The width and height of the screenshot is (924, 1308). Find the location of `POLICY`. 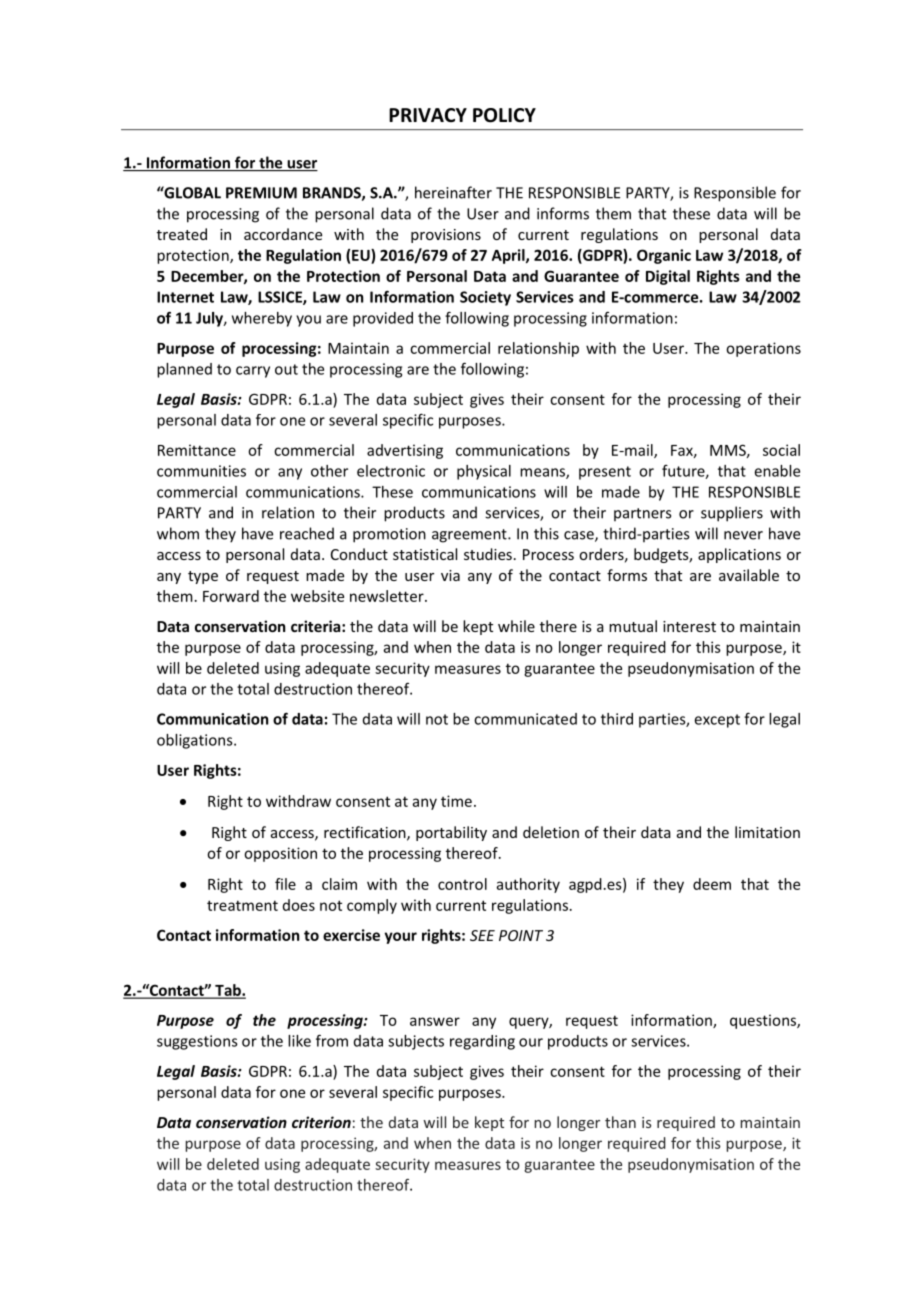

POLICY is located at coordinates (504, 115).
